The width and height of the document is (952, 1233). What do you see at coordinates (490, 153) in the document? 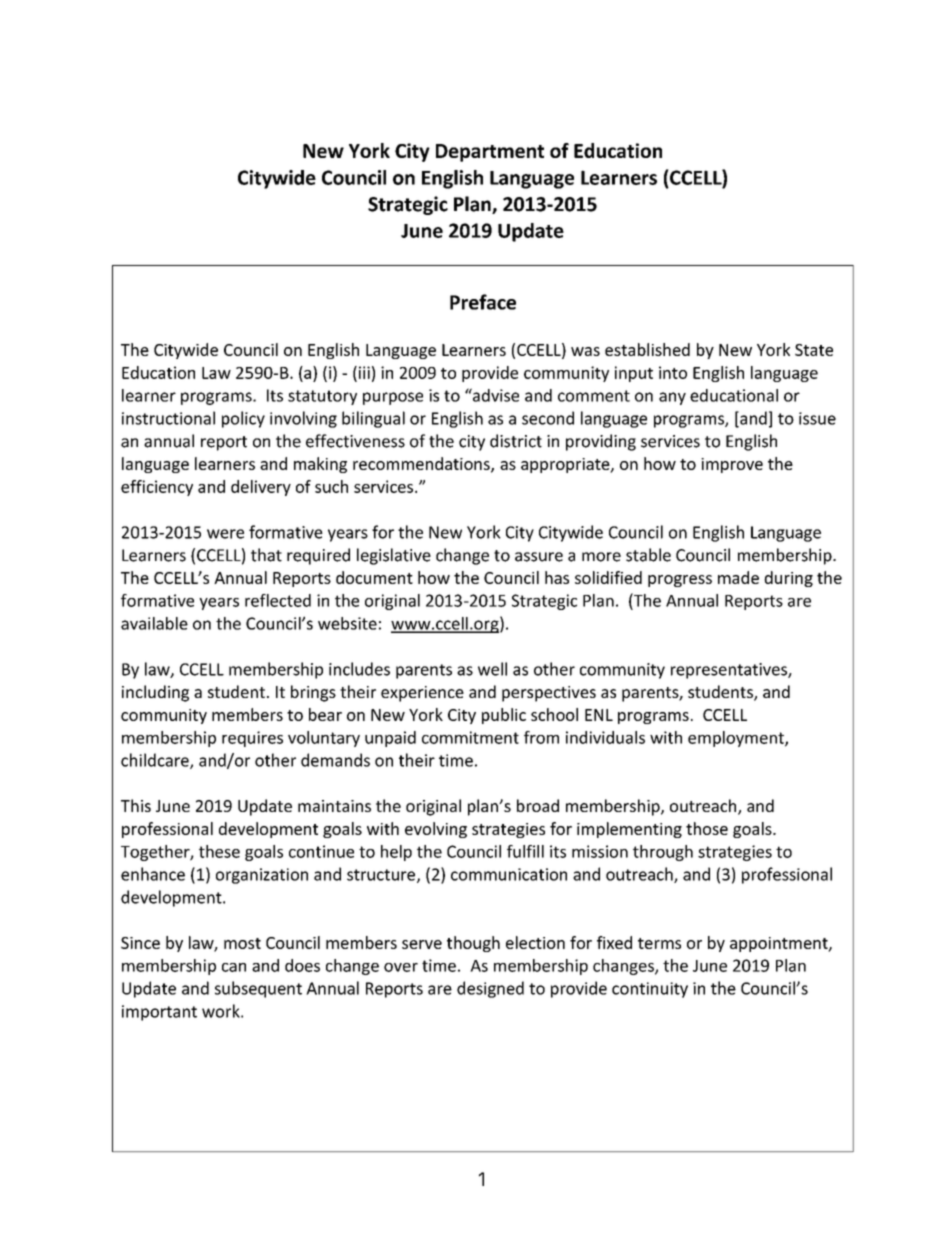
I see `Department` at bounding box center [490, 153].
